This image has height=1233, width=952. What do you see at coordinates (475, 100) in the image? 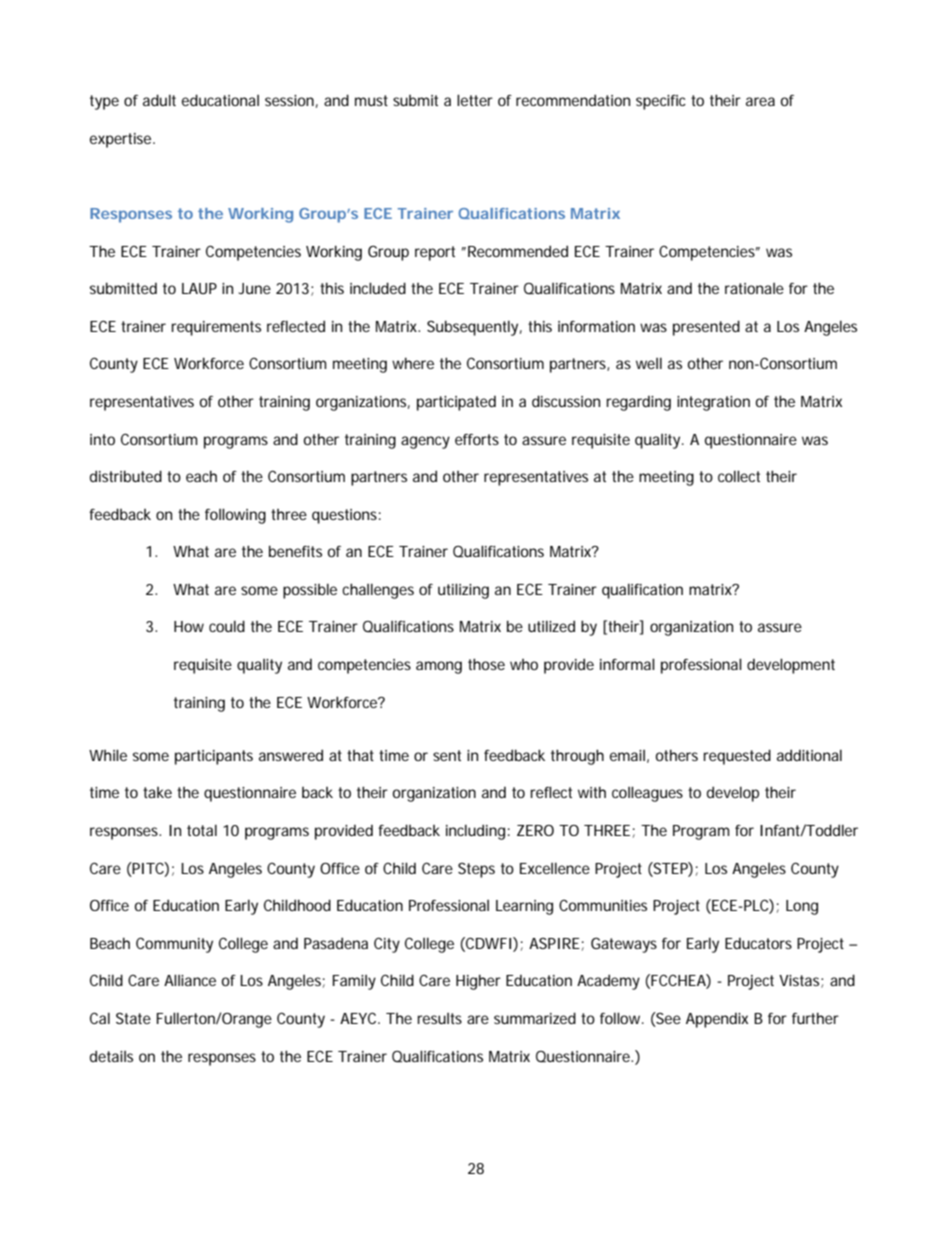
I see `letter` at bounding box center [475, 100].
